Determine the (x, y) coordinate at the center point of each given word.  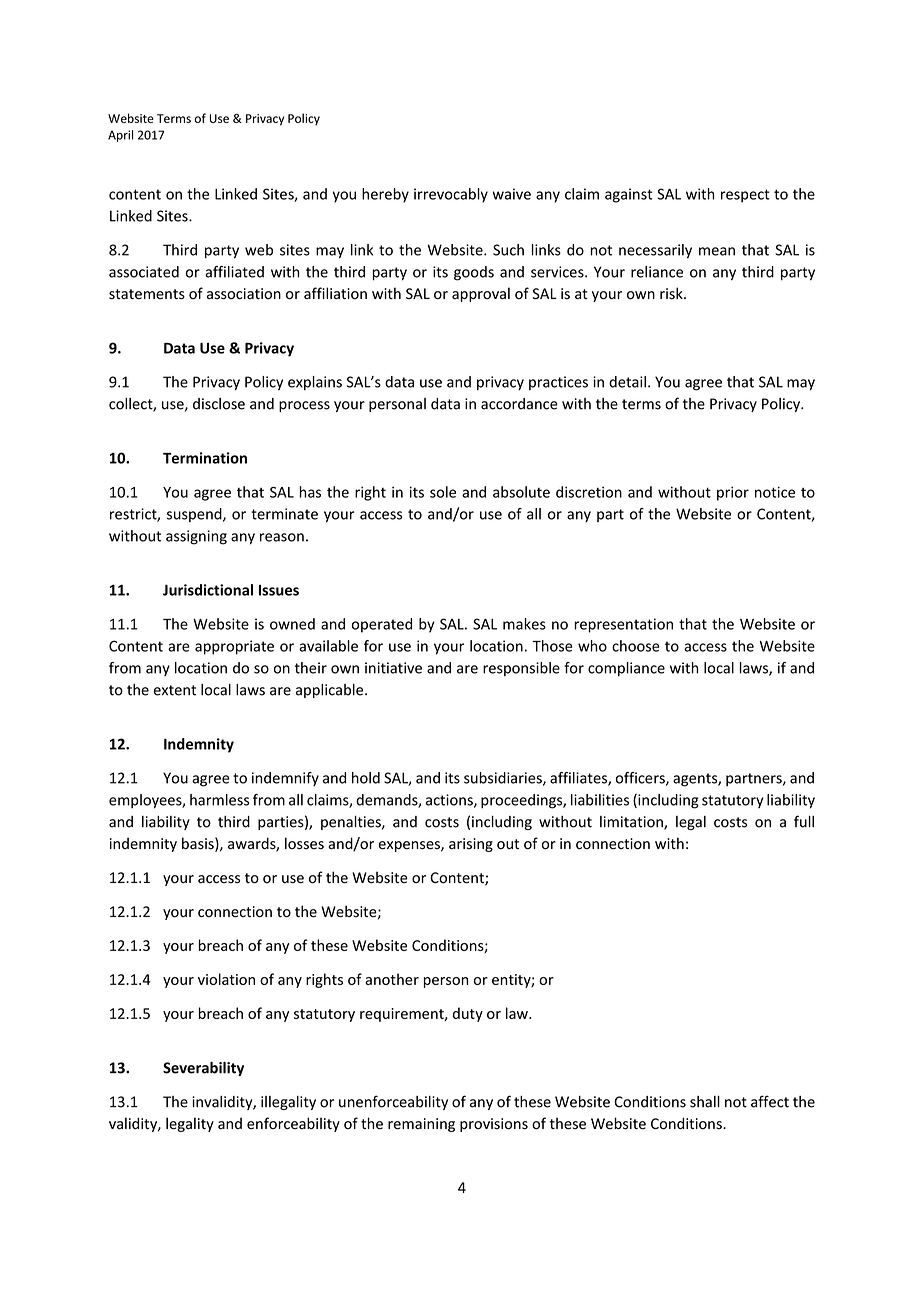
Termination (205, 458)
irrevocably (451, 195)
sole (443, 492)
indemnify (285, 779)
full (804, 821)
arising (471, 845)
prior (733, 493)
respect (745, 196)
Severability (203, 1069)
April (120, 136)
